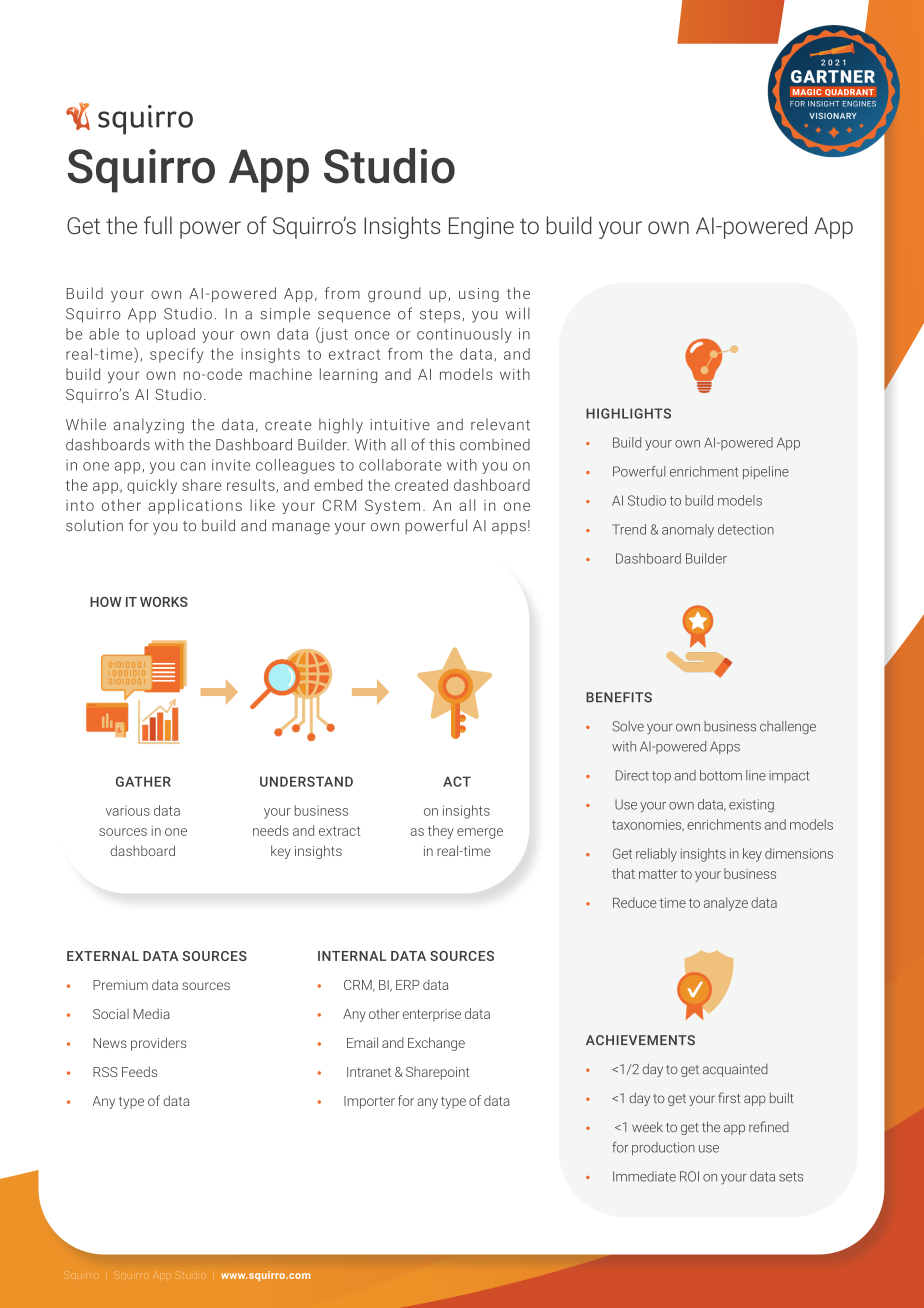 The width and height of the screenshot is (924, 1308). What do you see at coordinates (517, 313) in the screenshot?
I see `will` at bounding box center [517, 313].
